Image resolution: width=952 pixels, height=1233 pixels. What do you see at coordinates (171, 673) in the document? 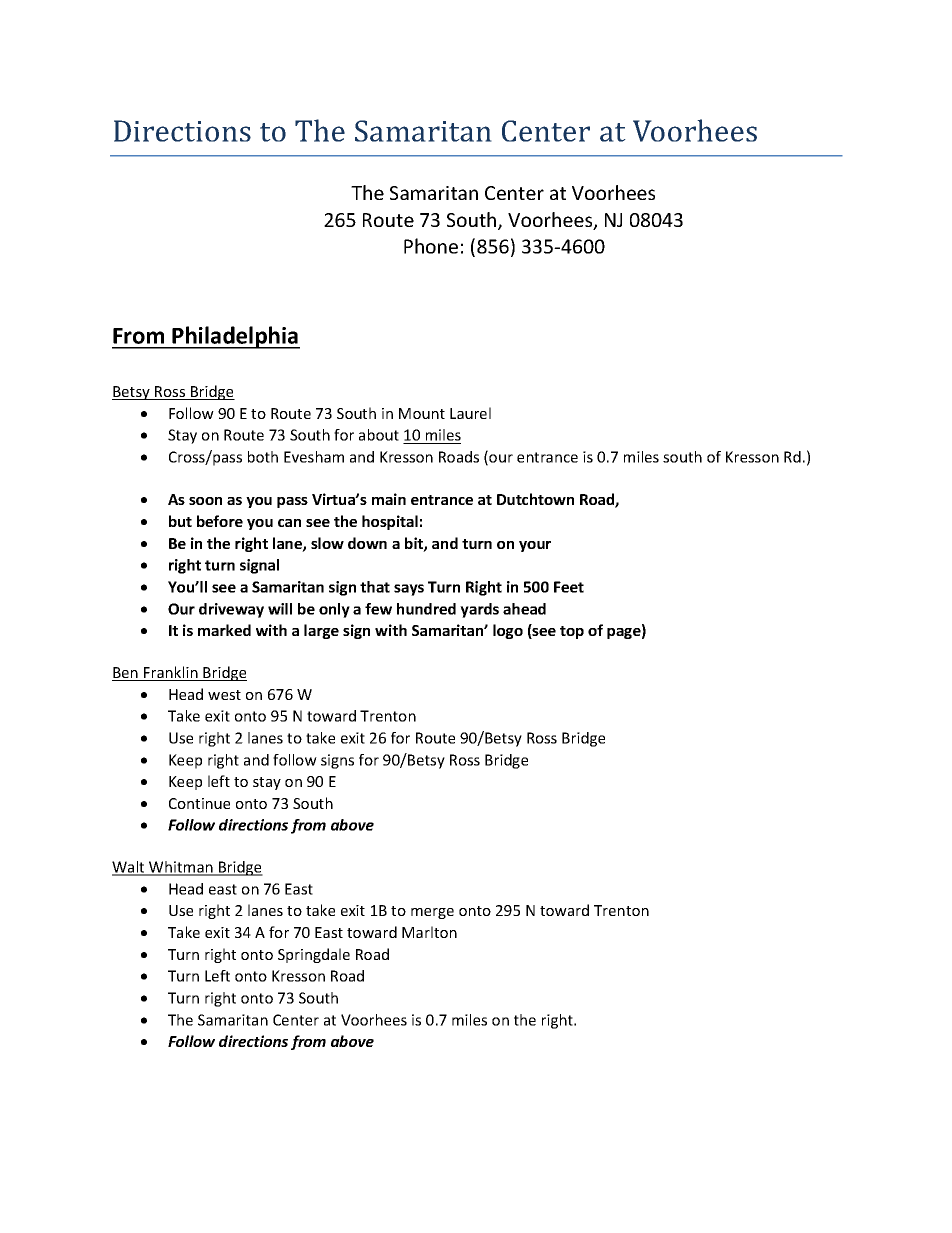
I see `Franklin` at bounding box center [171, 673].
